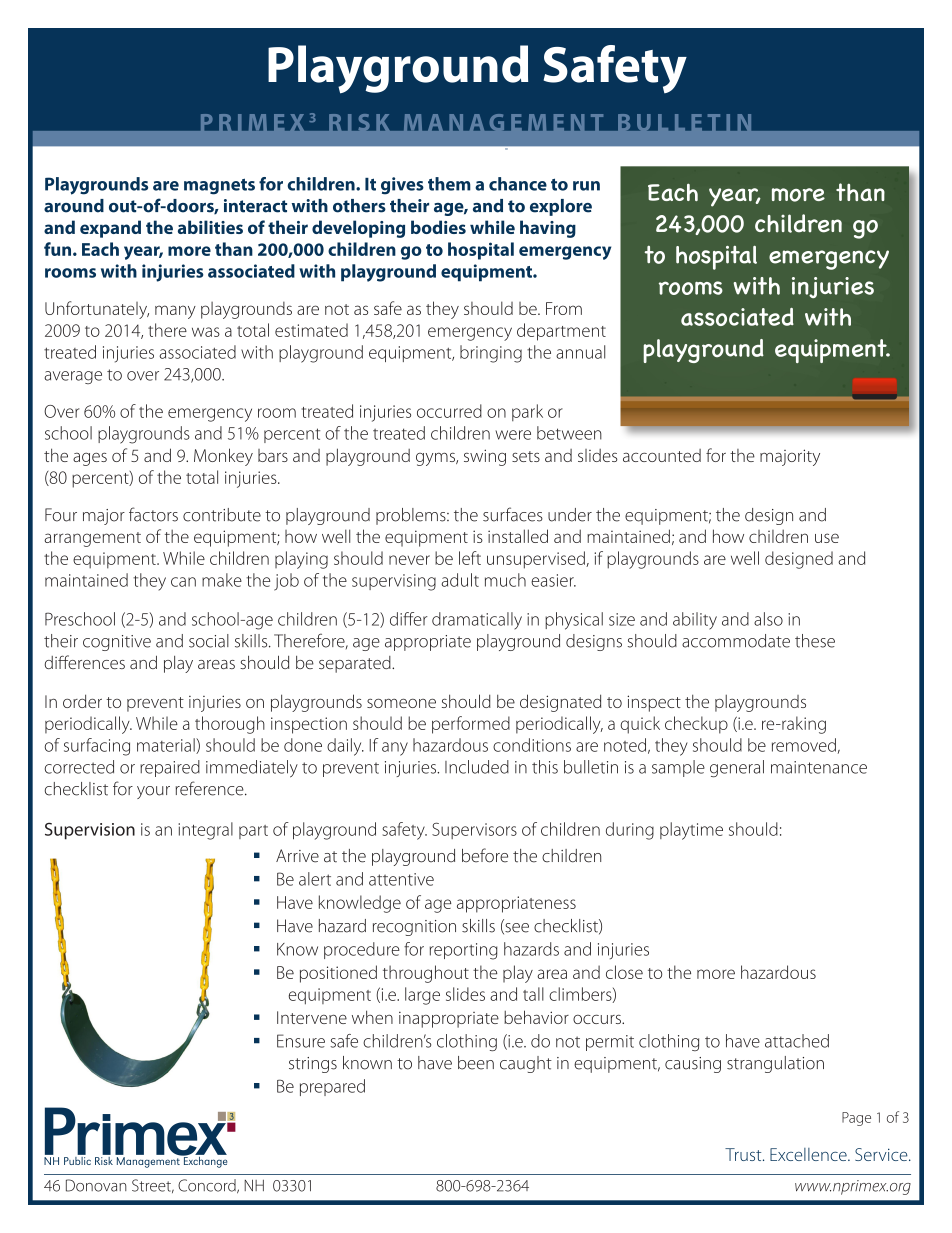 This screenshot has width=952, height=1233. Describe the element at coordinates (809, 1154) in the screenshot. I see `Excellence` at that location.
